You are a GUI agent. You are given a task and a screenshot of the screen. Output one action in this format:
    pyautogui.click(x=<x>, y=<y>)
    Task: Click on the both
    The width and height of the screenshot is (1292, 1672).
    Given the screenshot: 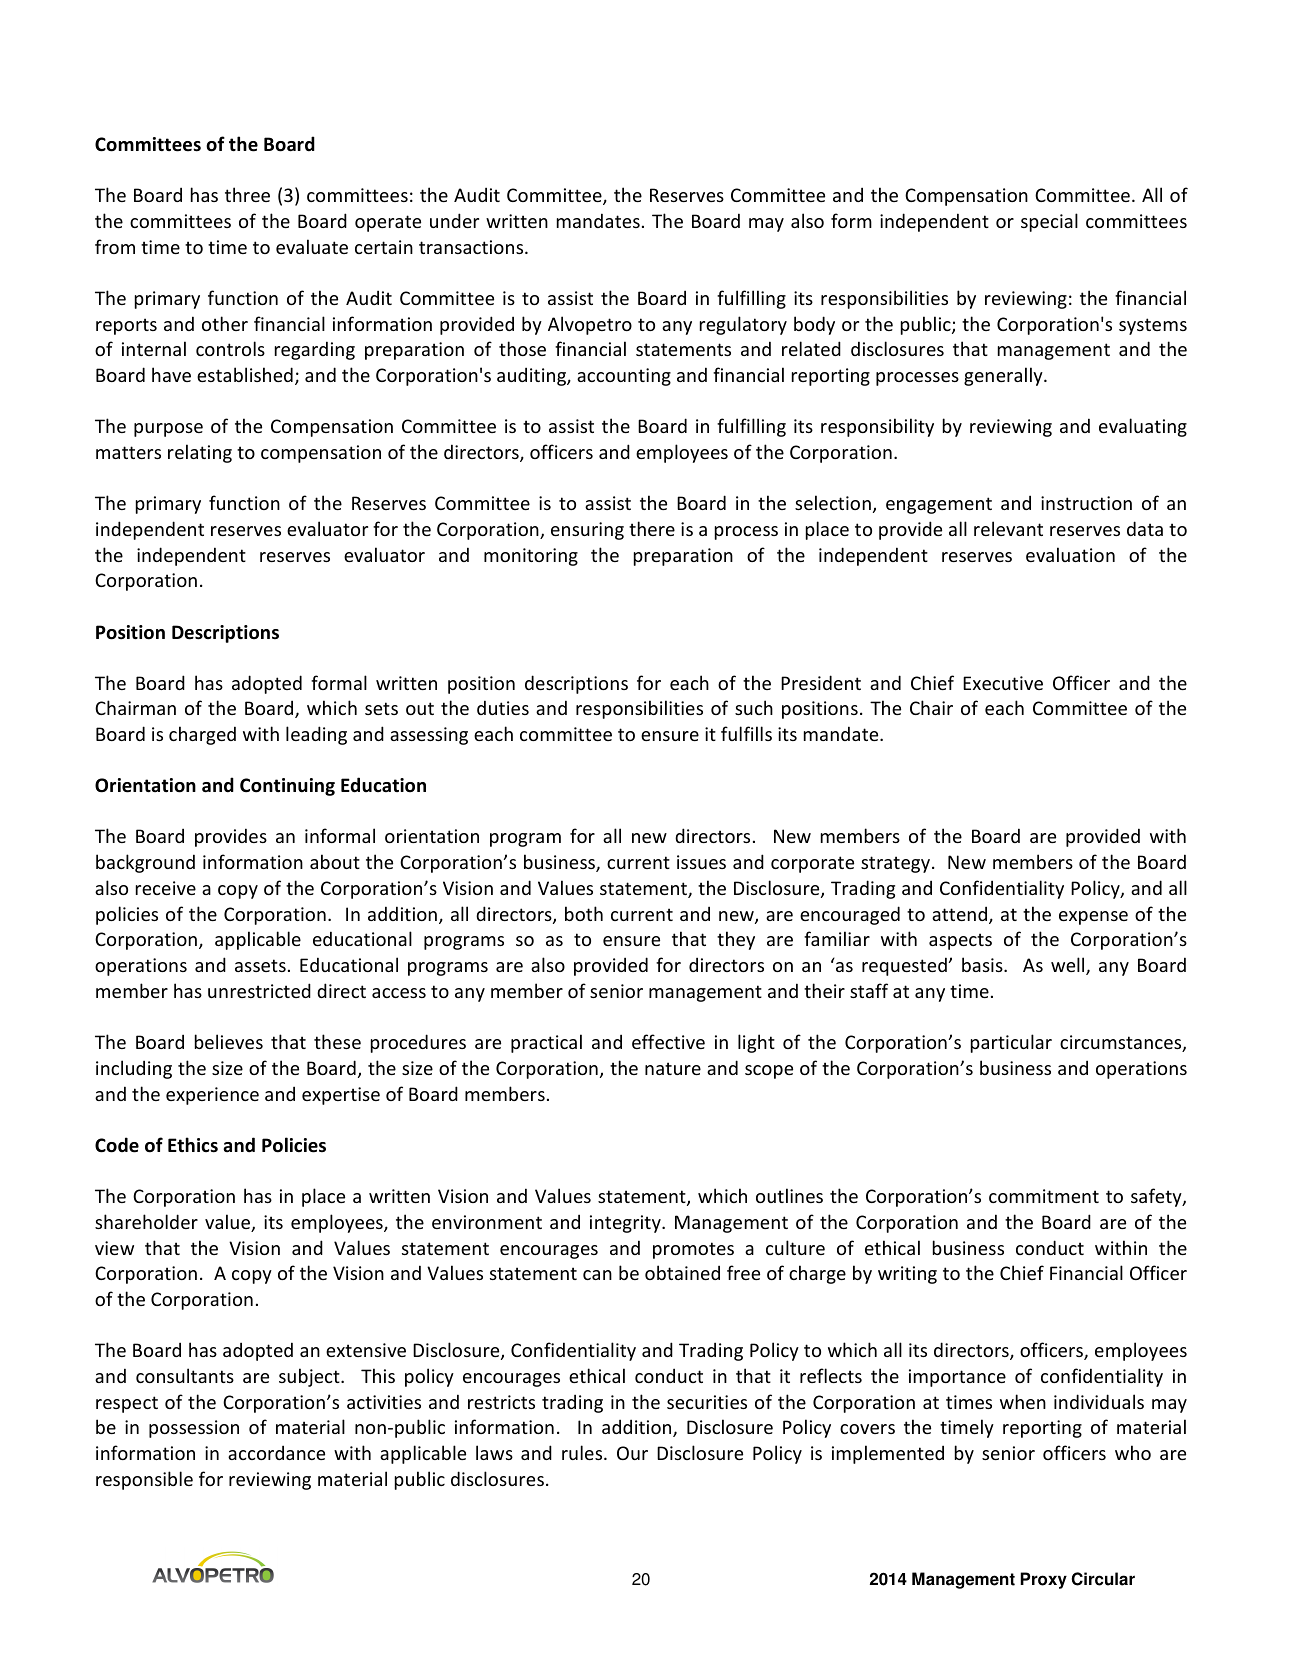 What is the action you would take?
    pyautogui.click(x=584, y=913)
